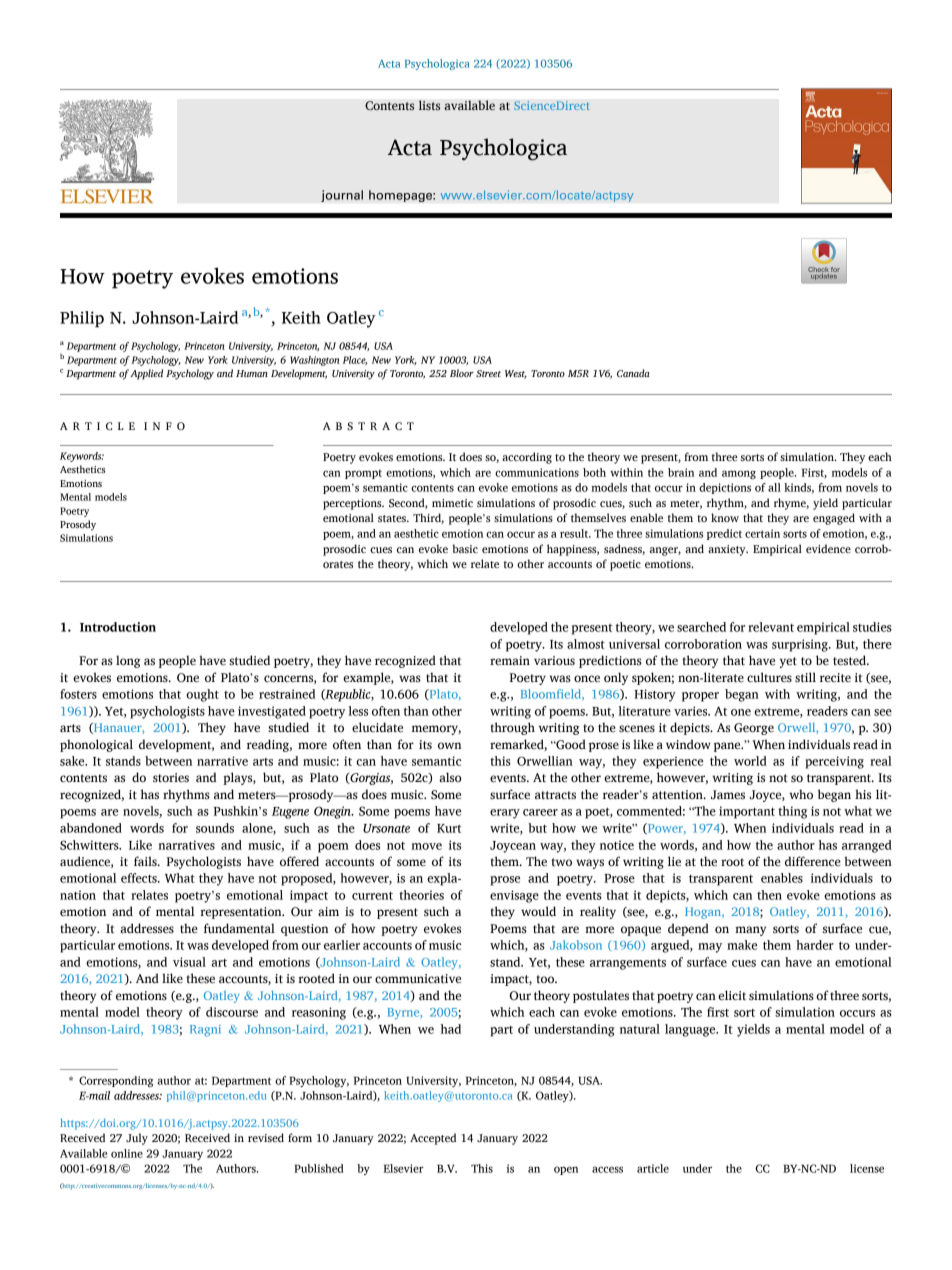 This screenshot has width=952, height=1270. Describe the element at coordinates (140, 878) in the screenshot. I see `effects` at that location.
